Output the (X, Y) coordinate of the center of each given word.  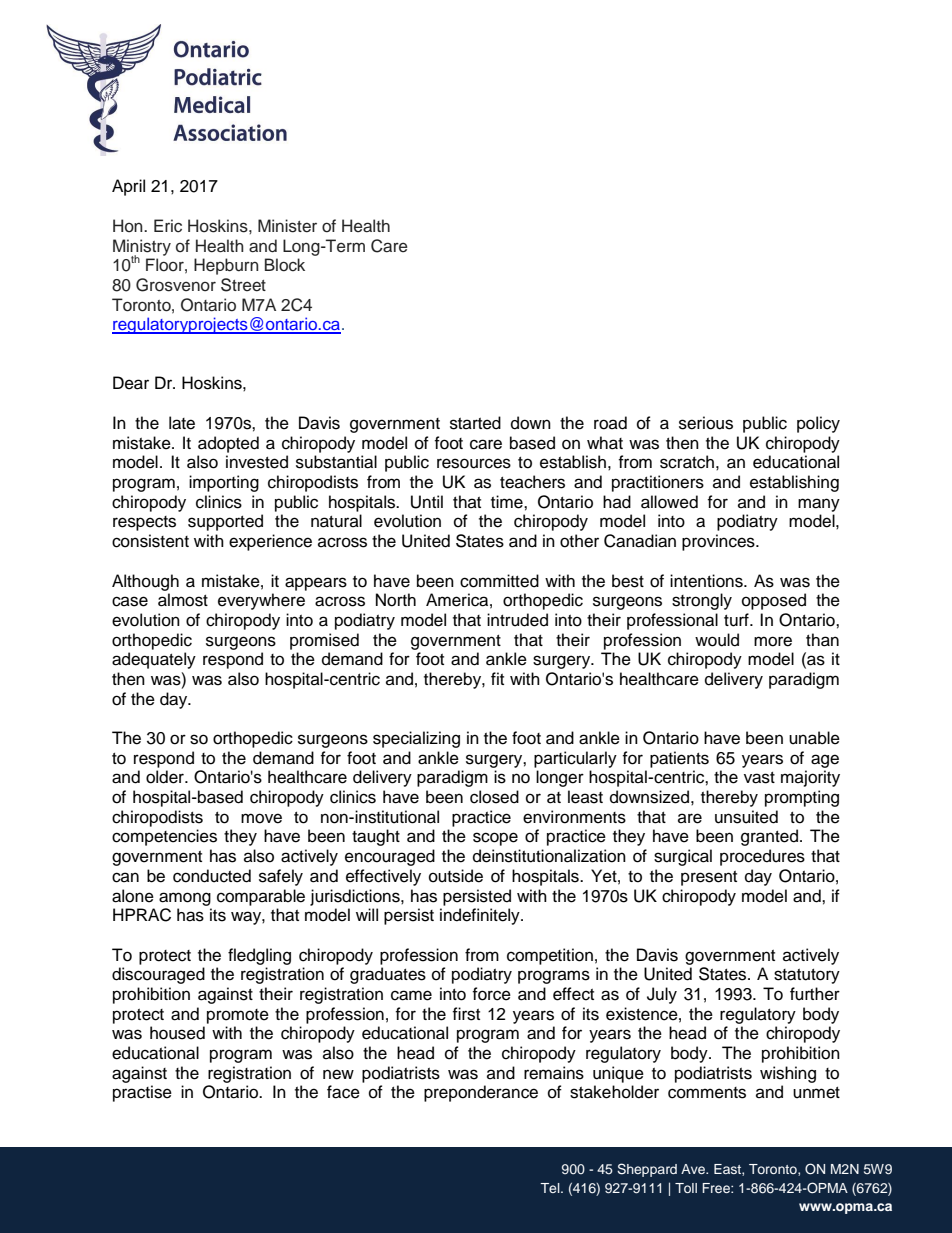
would (717, 640)
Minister (287, 226)
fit (497, 678)
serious (706, 423)
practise (142, 1093)
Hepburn (226, 266)
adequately (154, 660)
